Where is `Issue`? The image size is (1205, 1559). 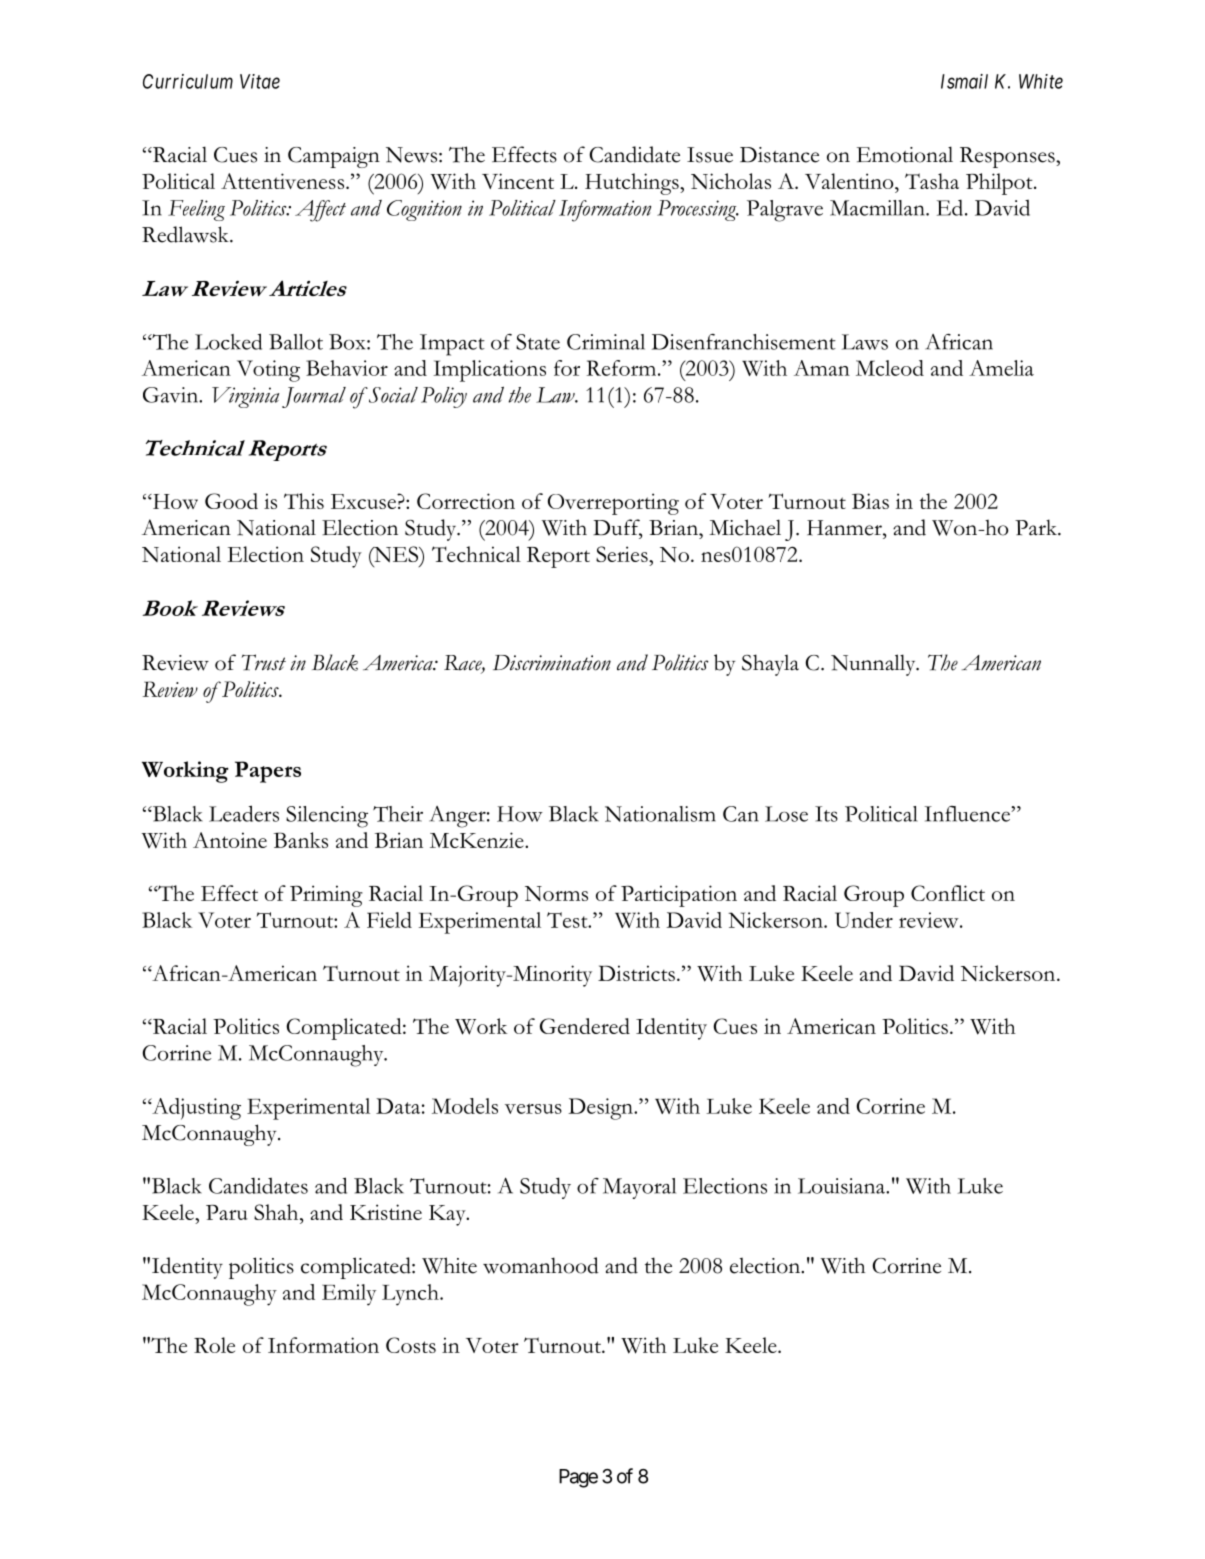 Issue is located at coordinates (710, 155).
